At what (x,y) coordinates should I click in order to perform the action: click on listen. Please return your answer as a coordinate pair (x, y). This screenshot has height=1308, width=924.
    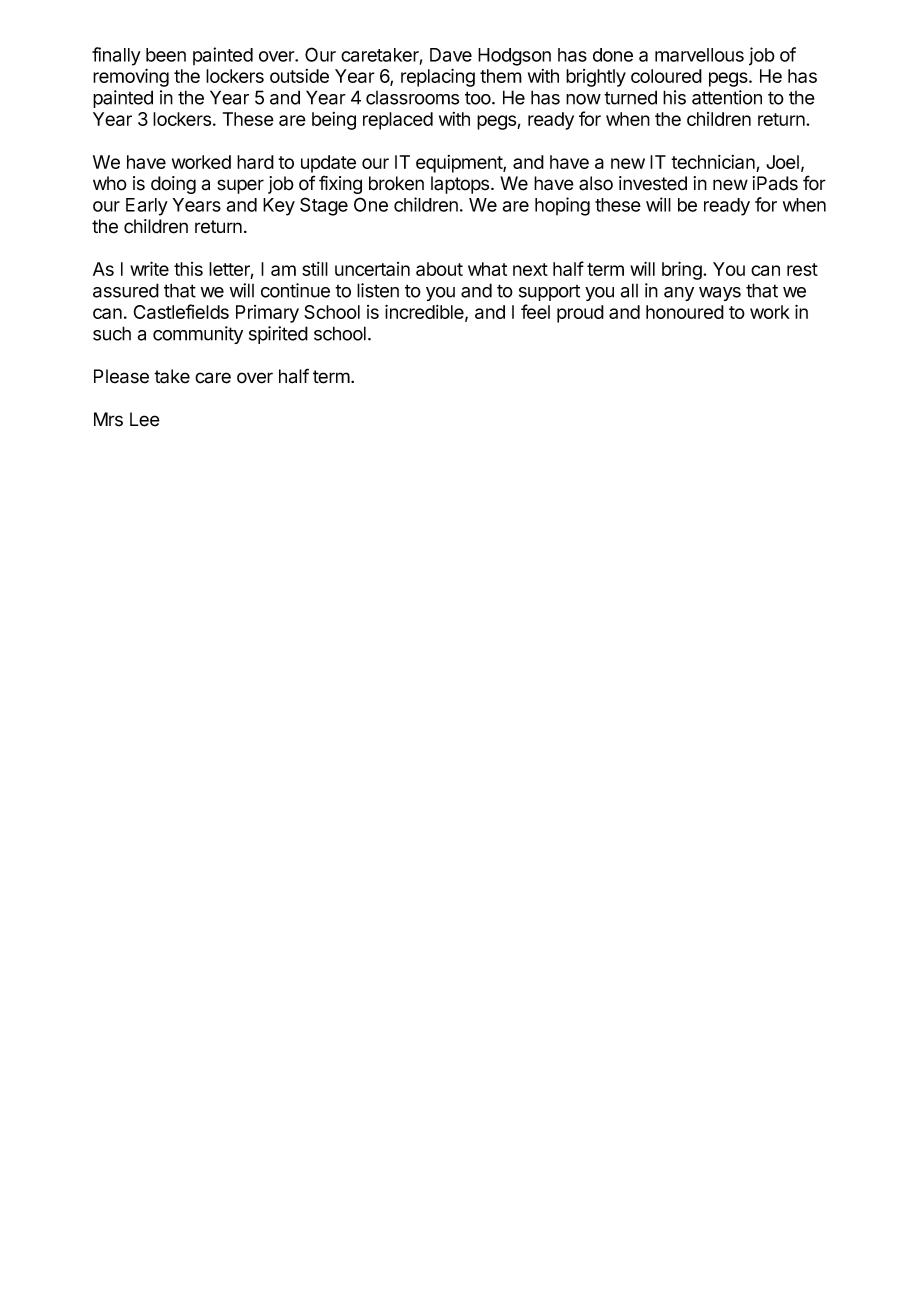
    Looking at the image, I should click on (378, 290).
